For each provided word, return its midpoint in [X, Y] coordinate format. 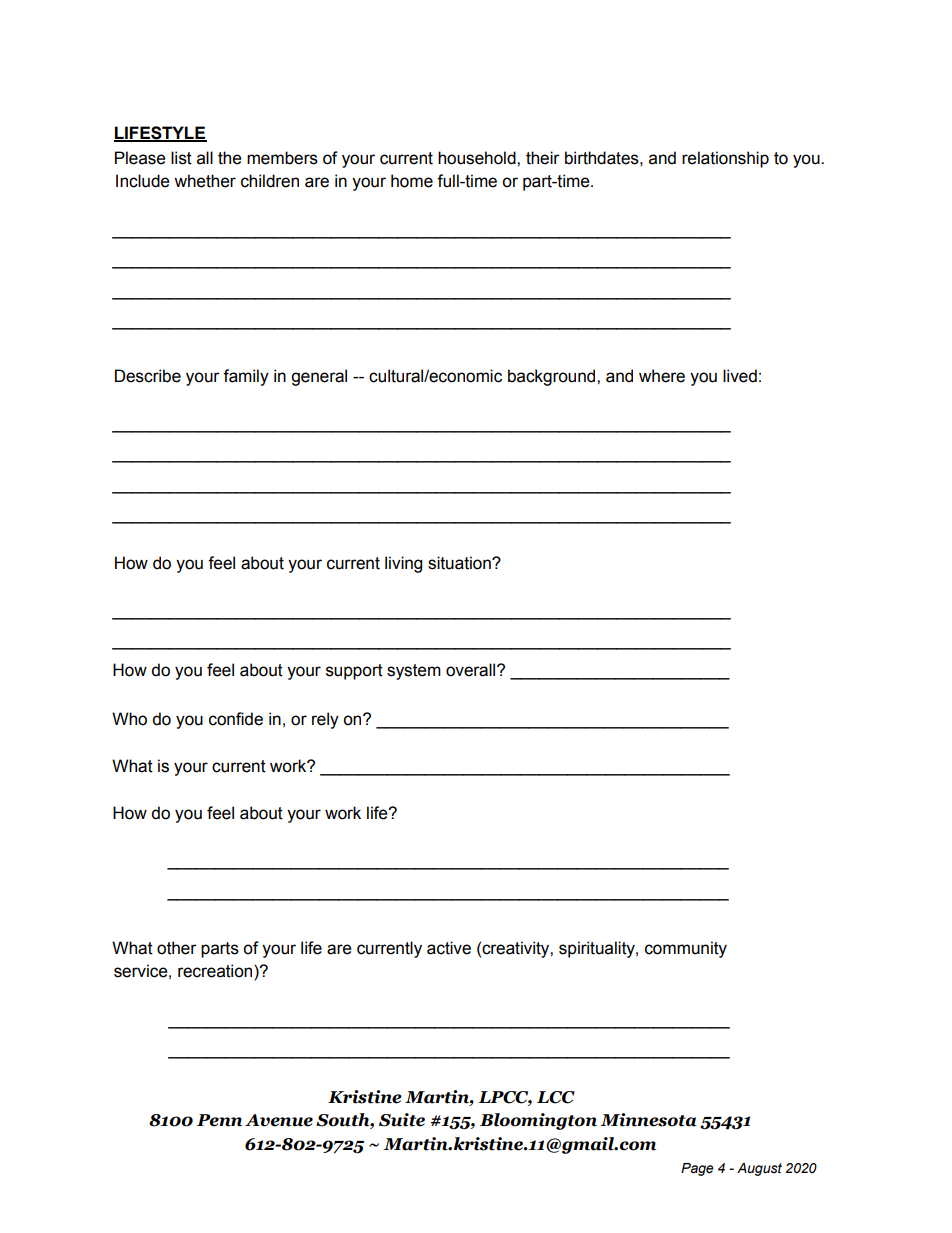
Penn [219, 1120]
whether [205, 181]
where [662, 376]
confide [236, 719]
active [449, 948]
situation [460, 563]
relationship [725, 159]
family [246, 377]
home [412, 181]
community [686, 949]
